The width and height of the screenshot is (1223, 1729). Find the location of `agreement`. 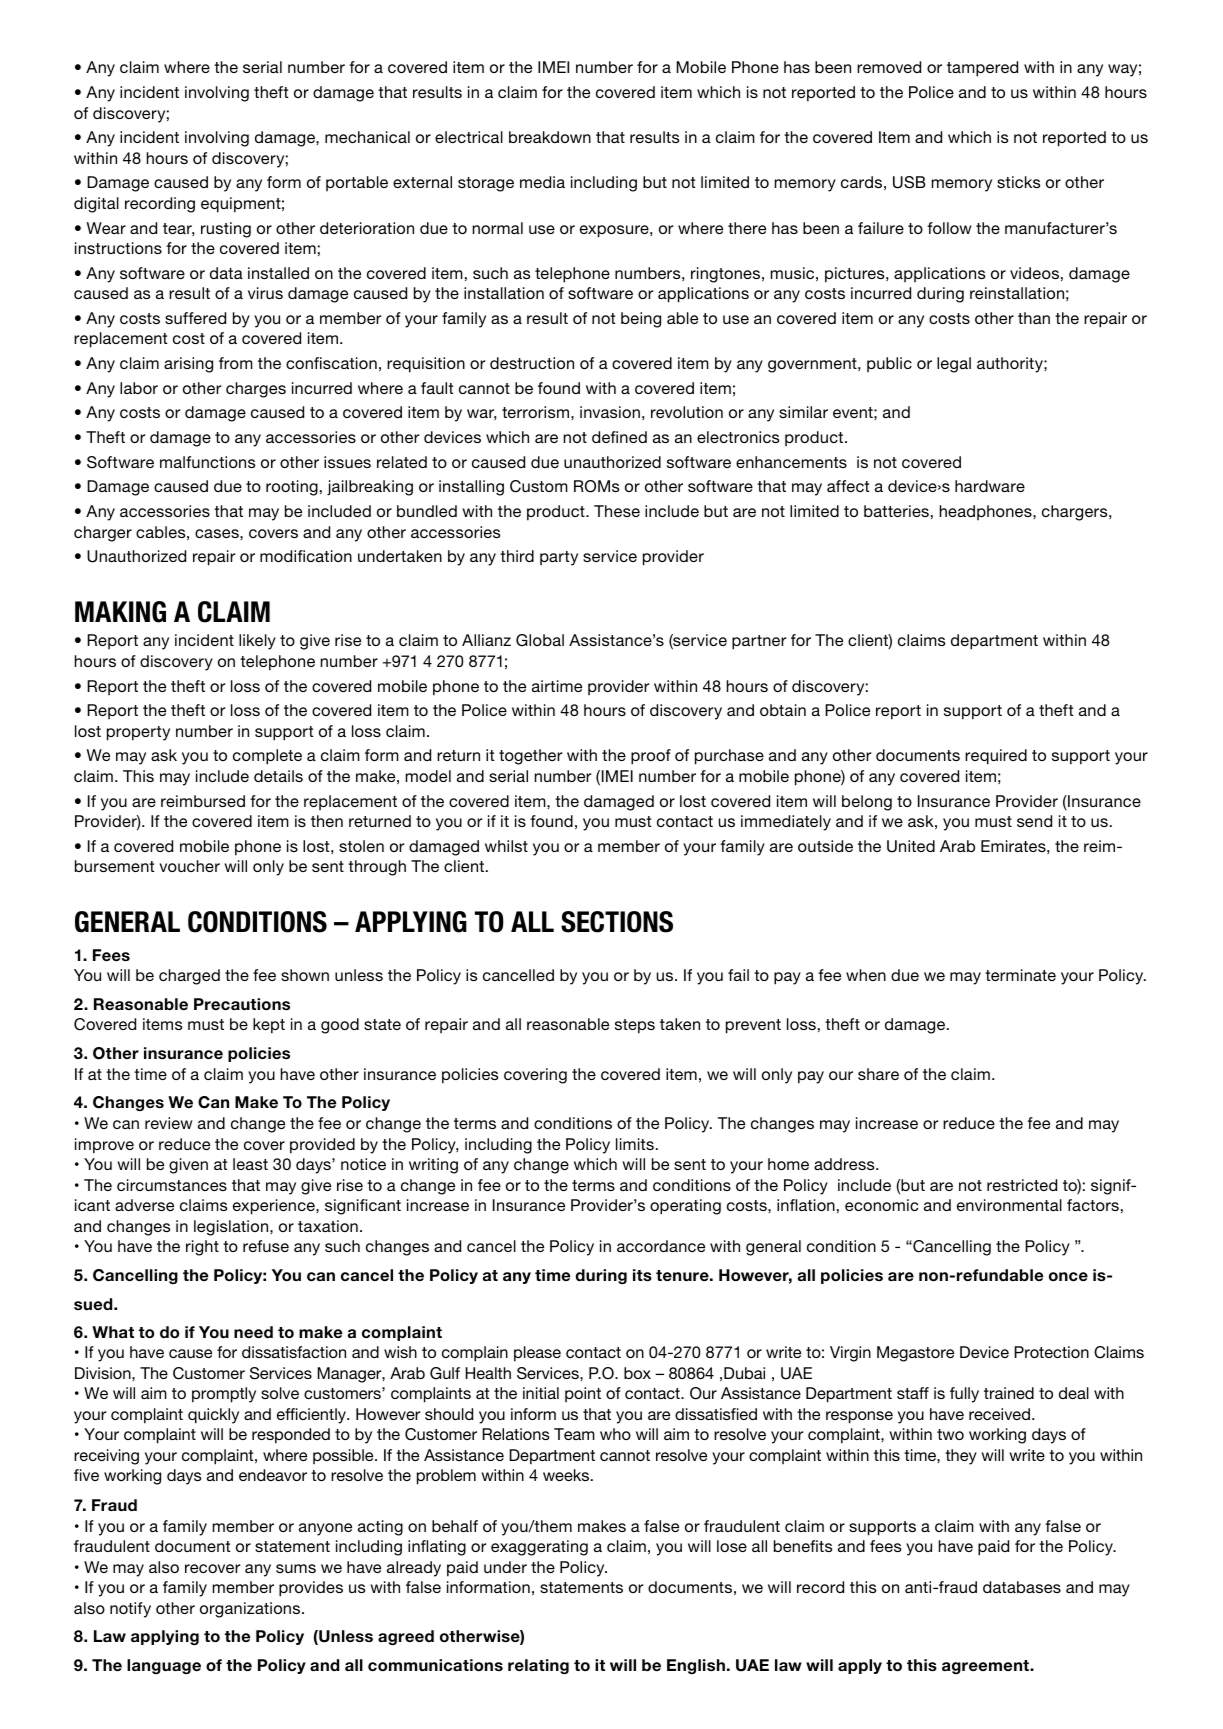

agreement is located at coordinates (986, 1667).
